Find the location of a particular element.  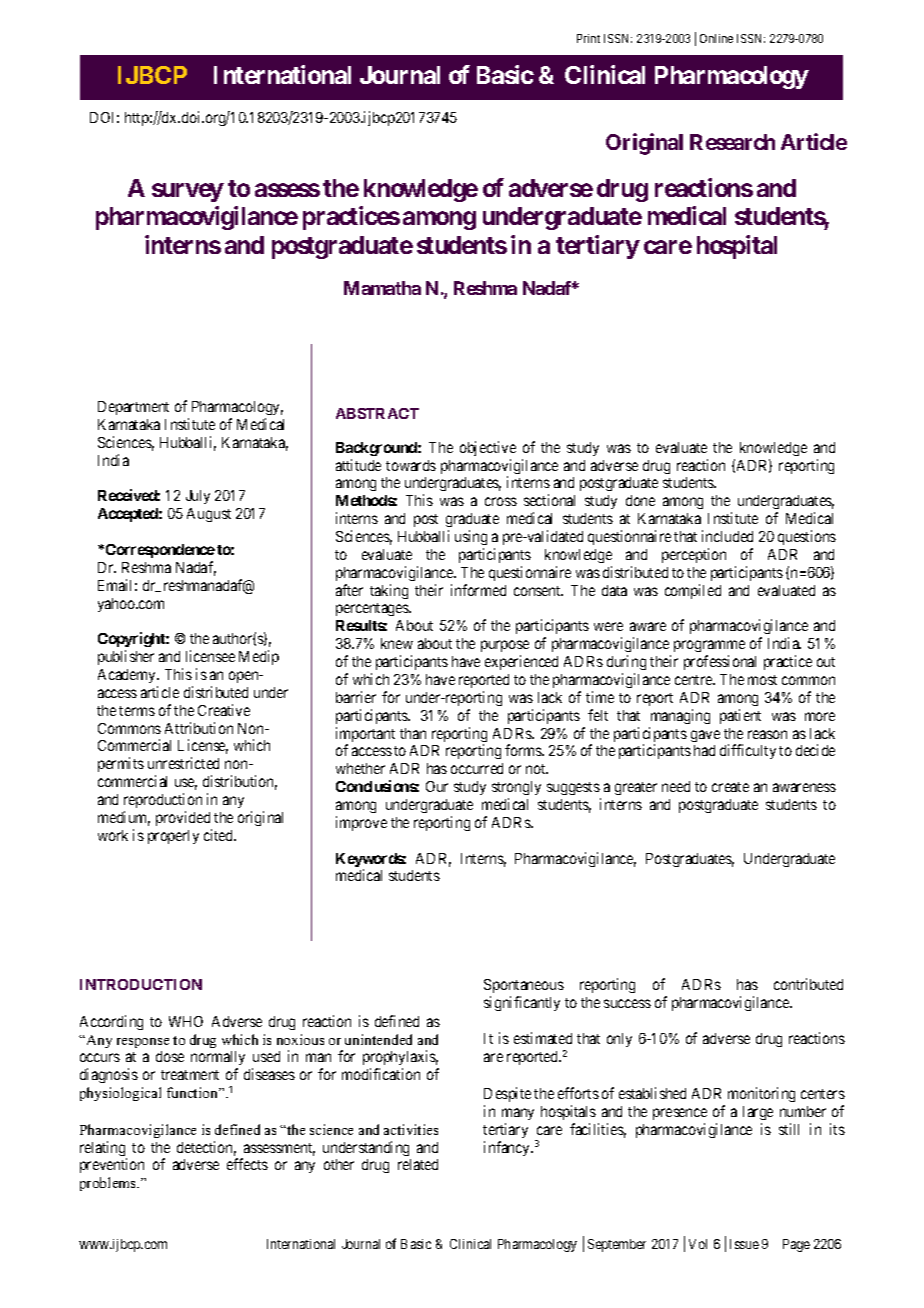

Issue is located at coordinates (744, 1244).
